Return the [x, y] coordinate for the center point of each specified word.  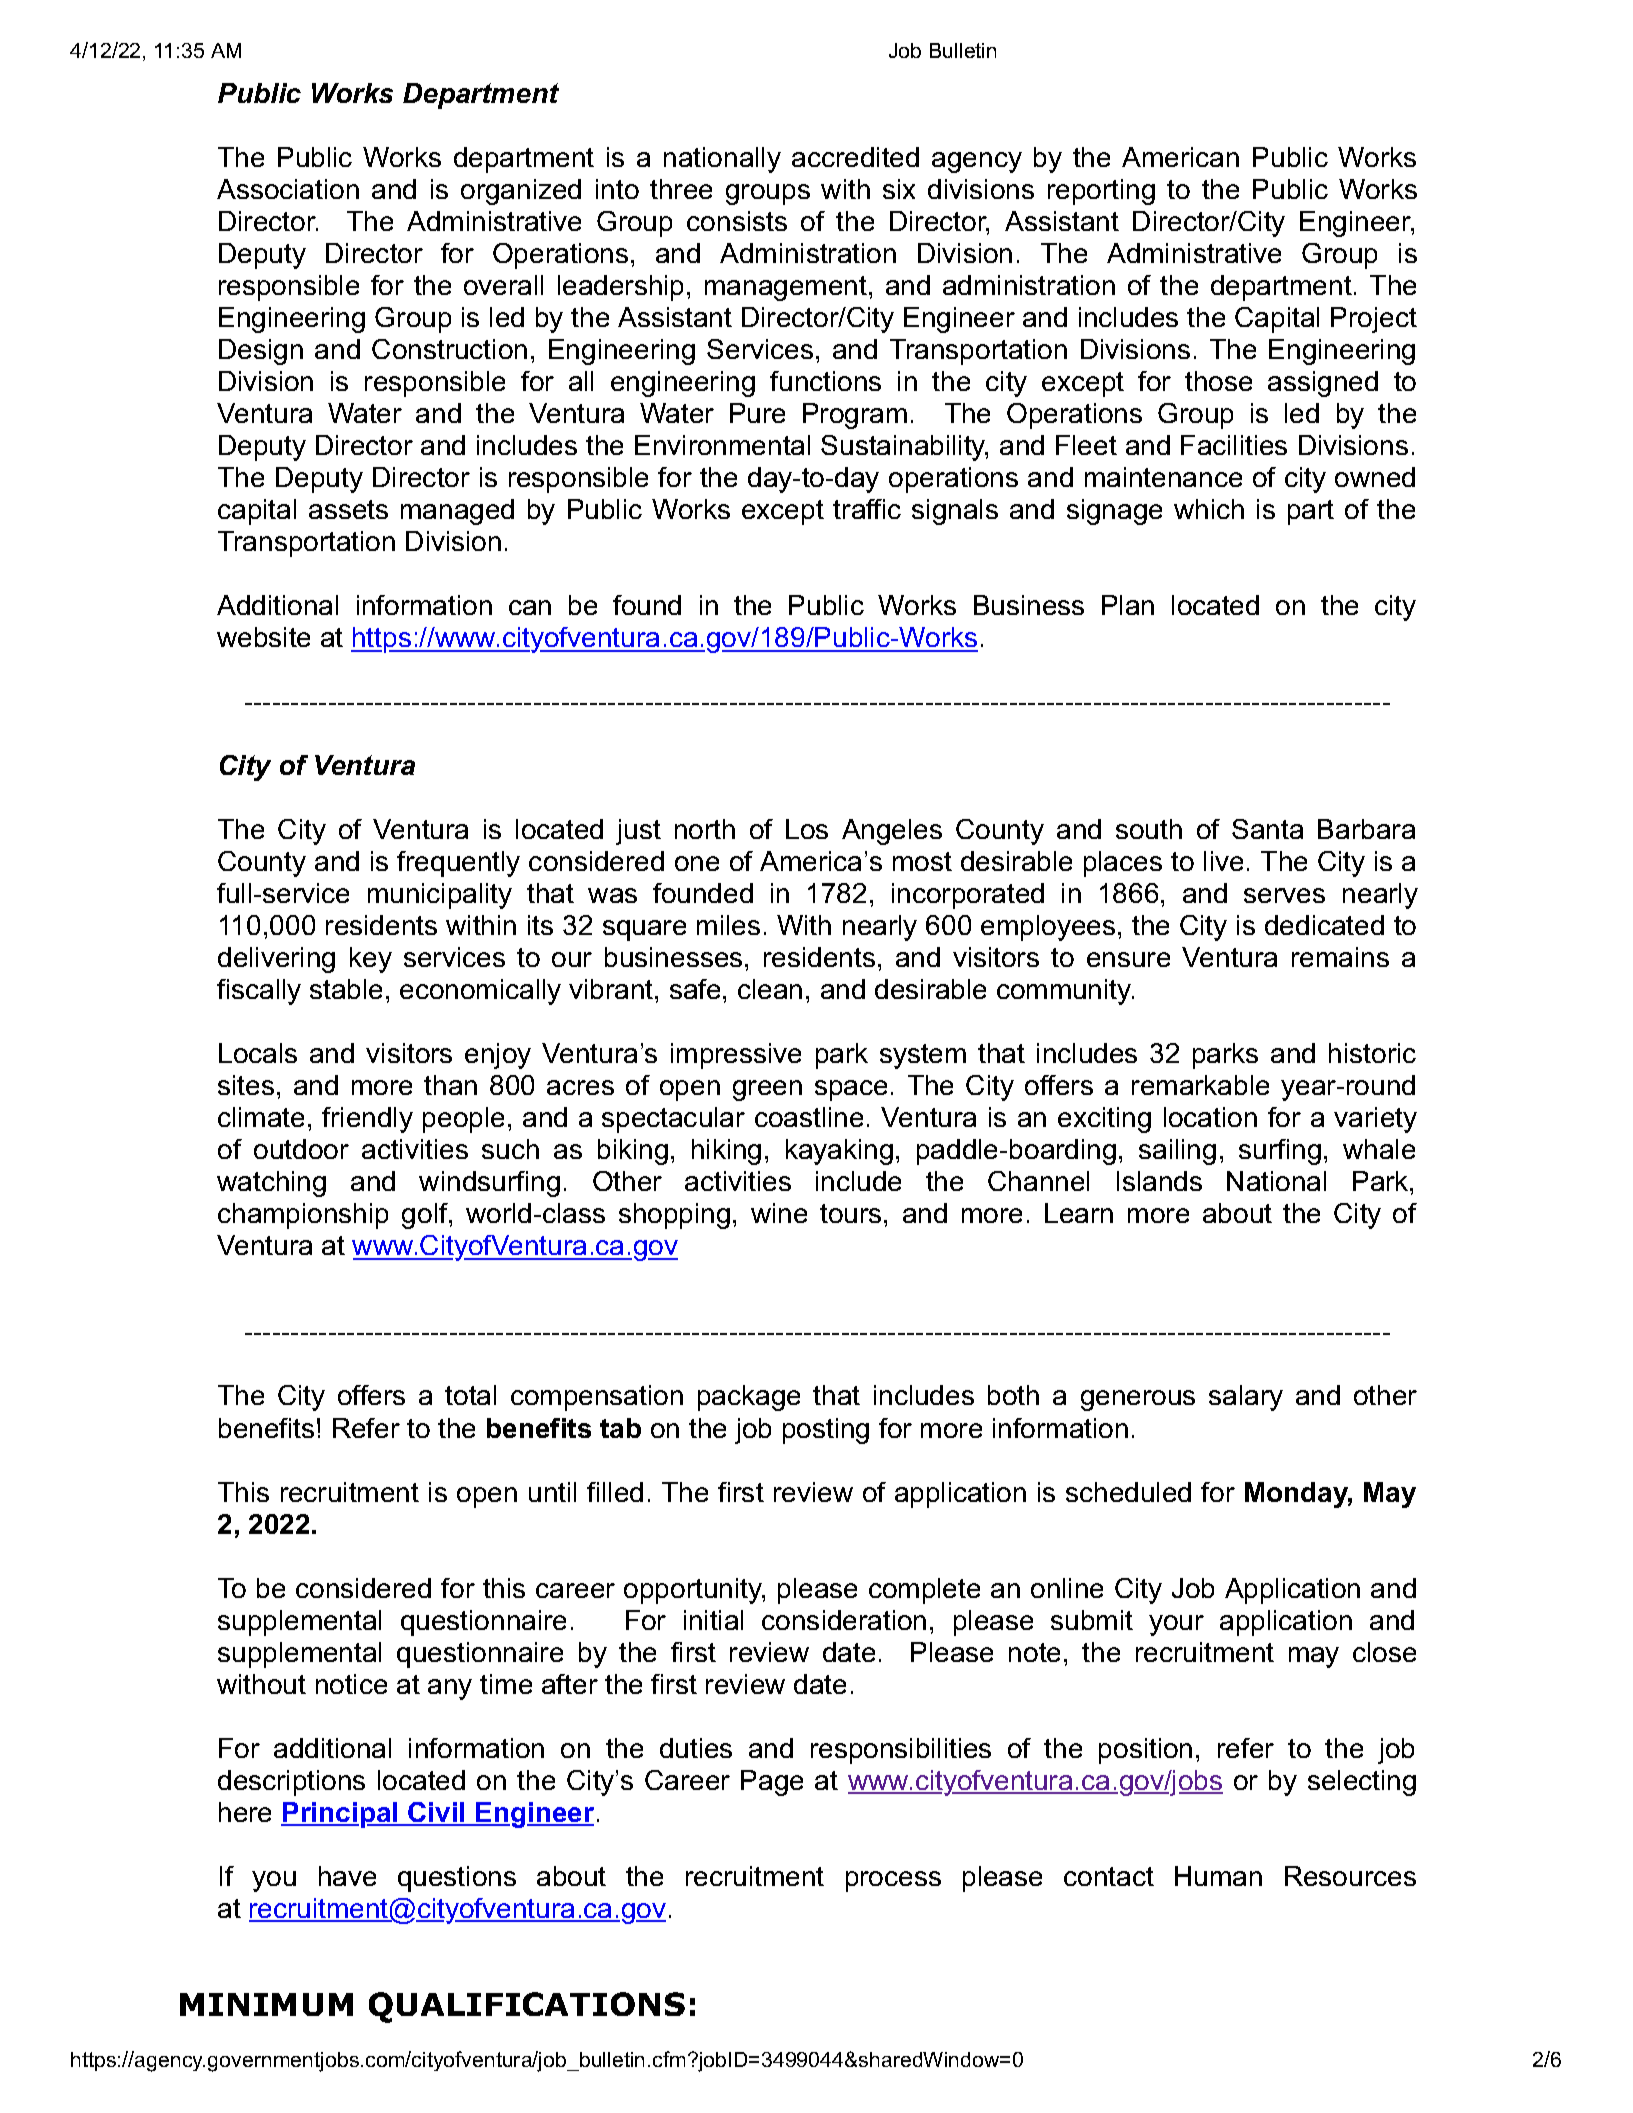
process [893, 1881]
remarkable [1200, 1085]
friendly [367, 1120]
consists [737, 221]
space [851, 1090]
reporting [1101, 192]
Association [288, 189]
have [347, 1876]
